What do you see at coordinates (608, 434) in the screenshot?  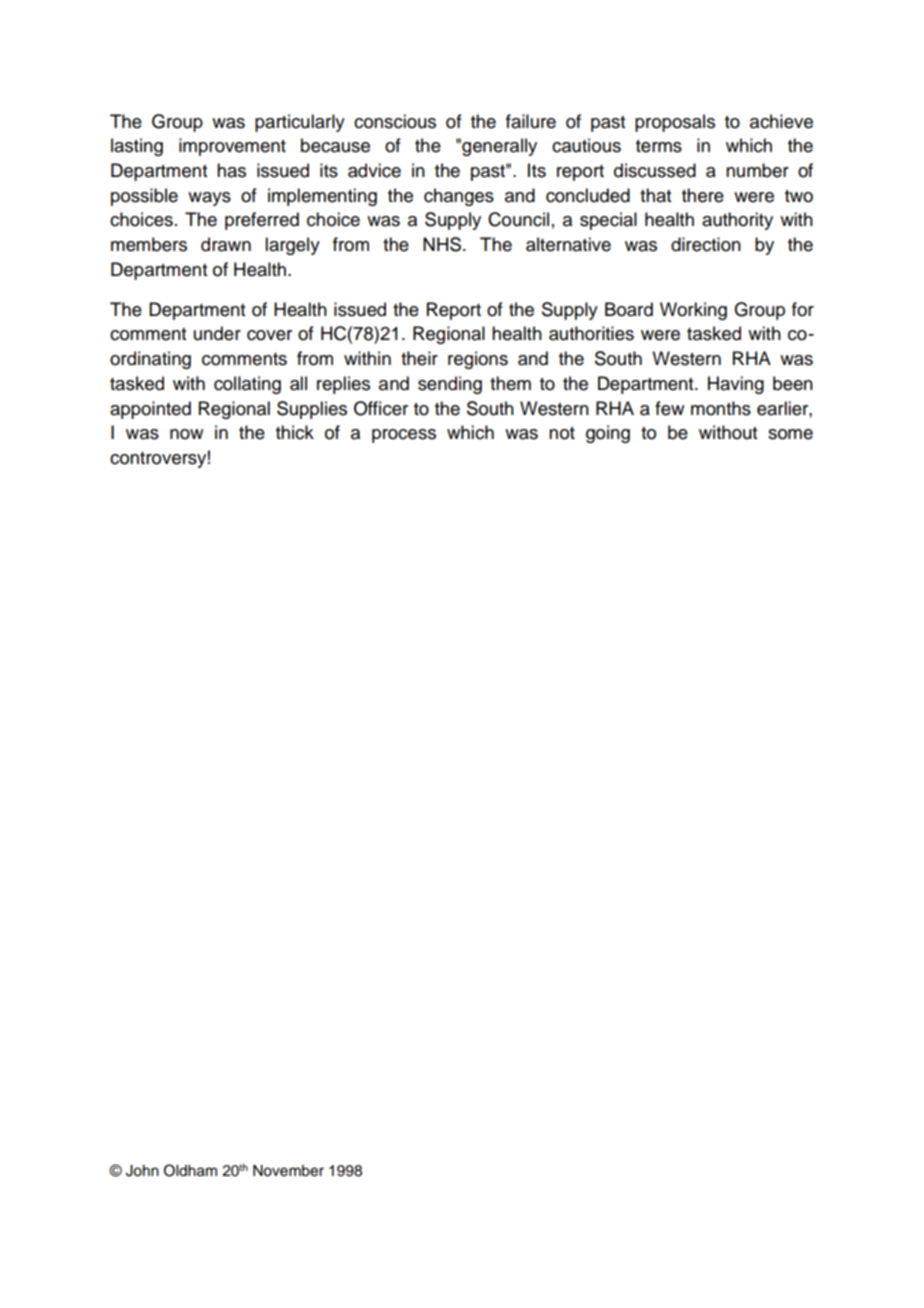 I see `going` at bounding box center [608, 434].
